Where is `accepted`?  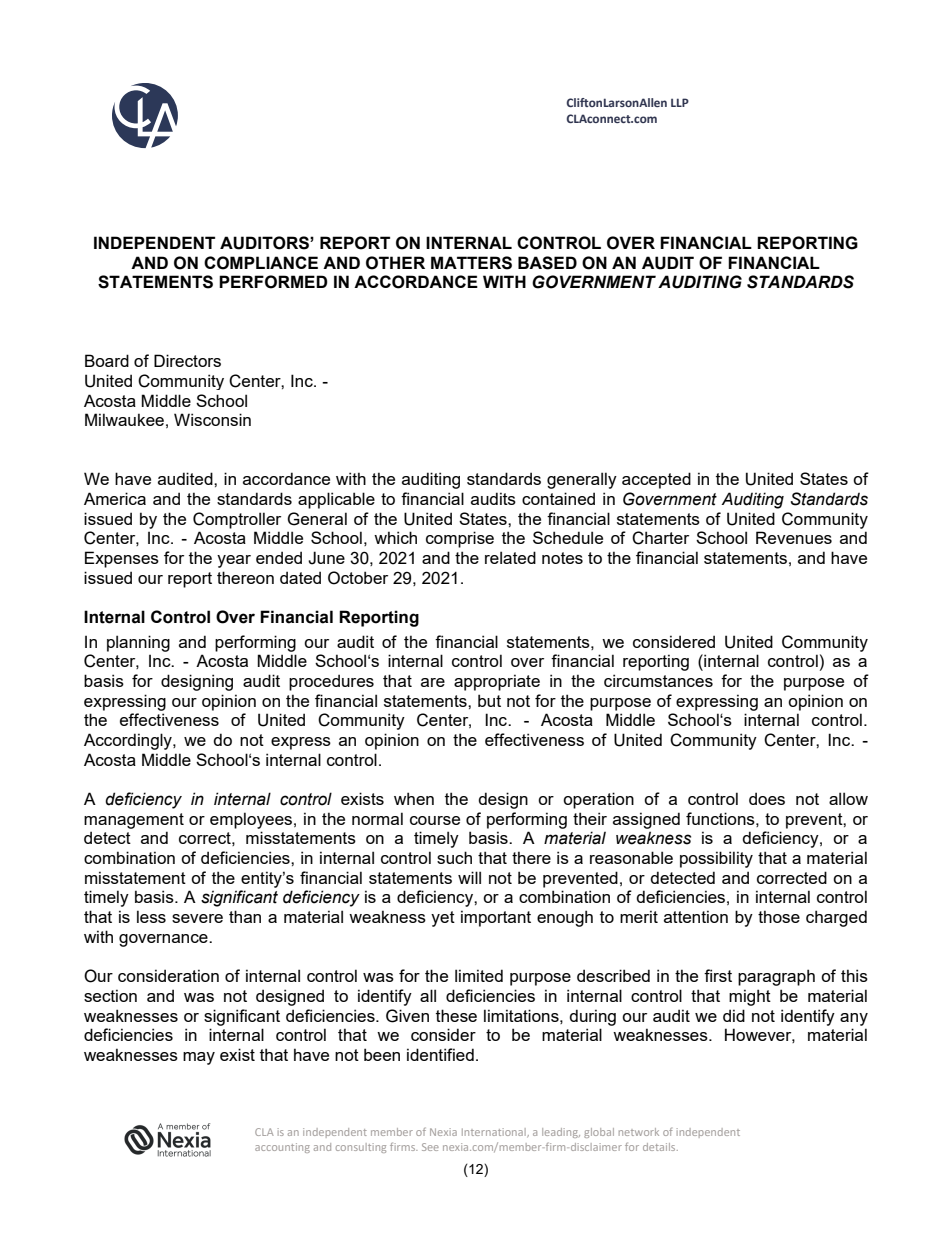 accepted is located at coordinates (656, 480).
